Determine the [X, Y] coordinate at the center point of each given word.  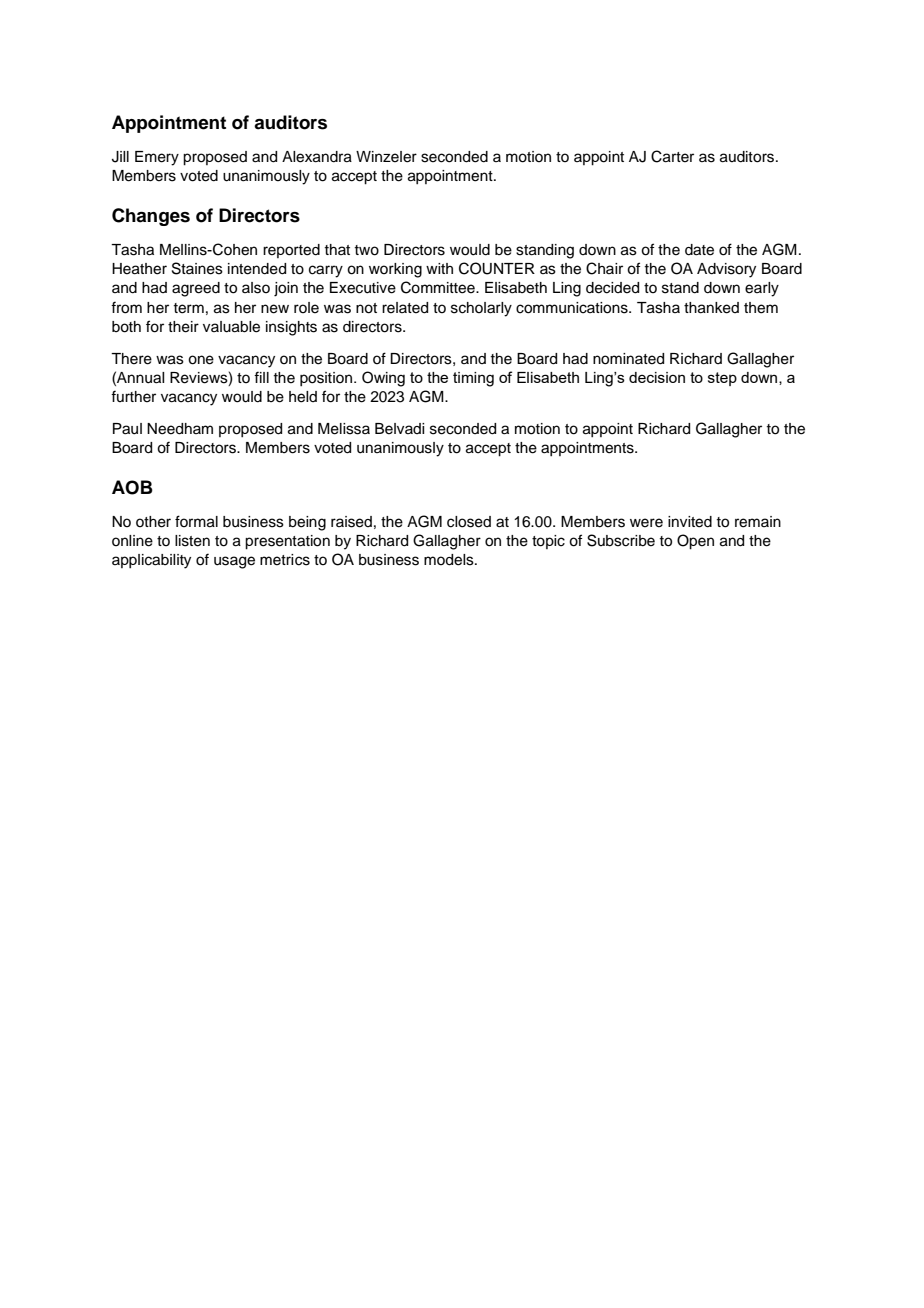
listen [192, 541]
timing [473, 379]
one [201, 360]
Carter [672, 156]
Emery [157, 158]
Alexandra [317, 157]
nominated [628, 359]
